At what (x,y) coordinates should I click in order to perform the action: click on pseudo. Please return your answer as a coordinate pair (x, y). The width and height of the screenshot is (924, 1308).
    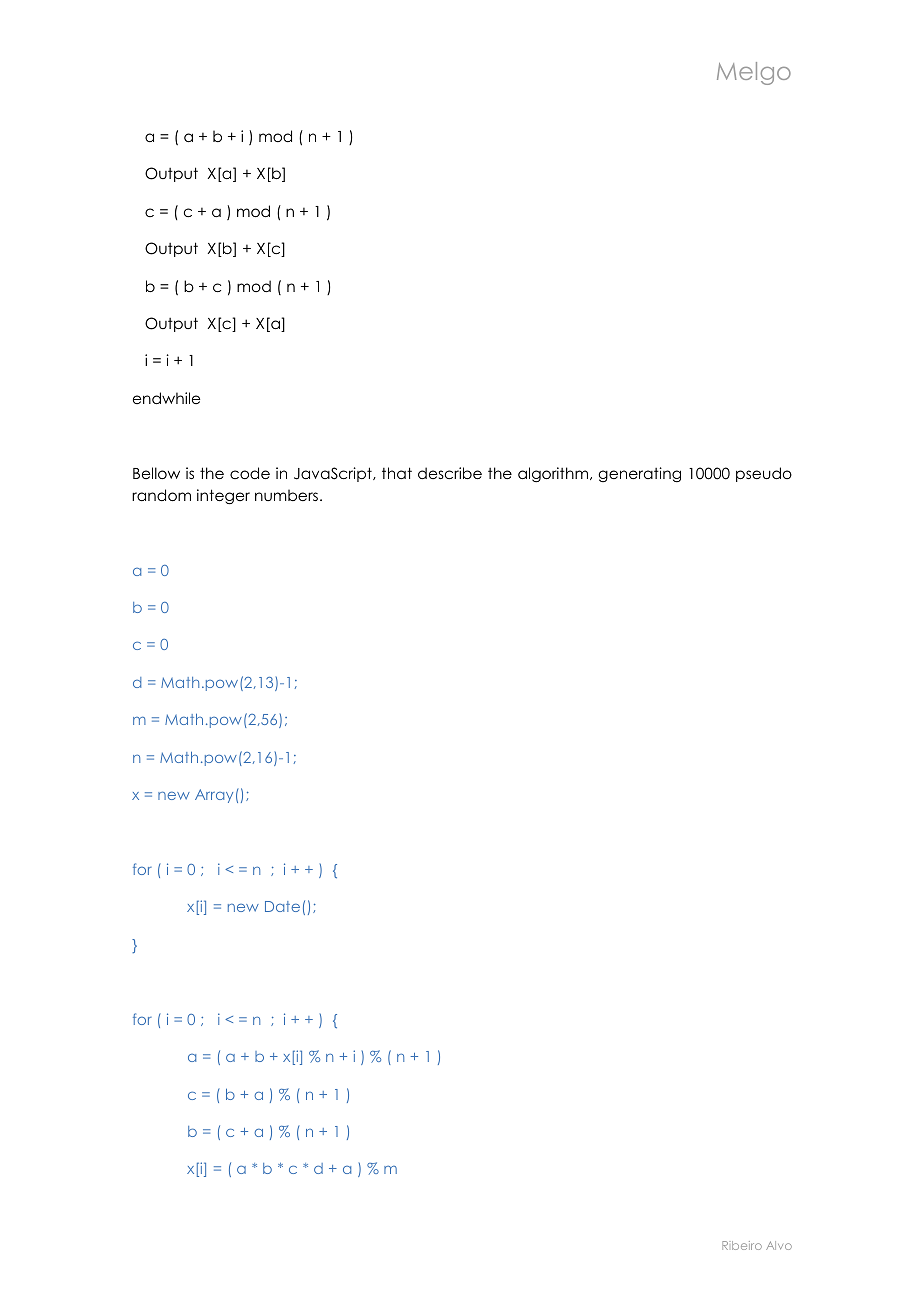
    Looking at the image, I should click on (764, 474).
